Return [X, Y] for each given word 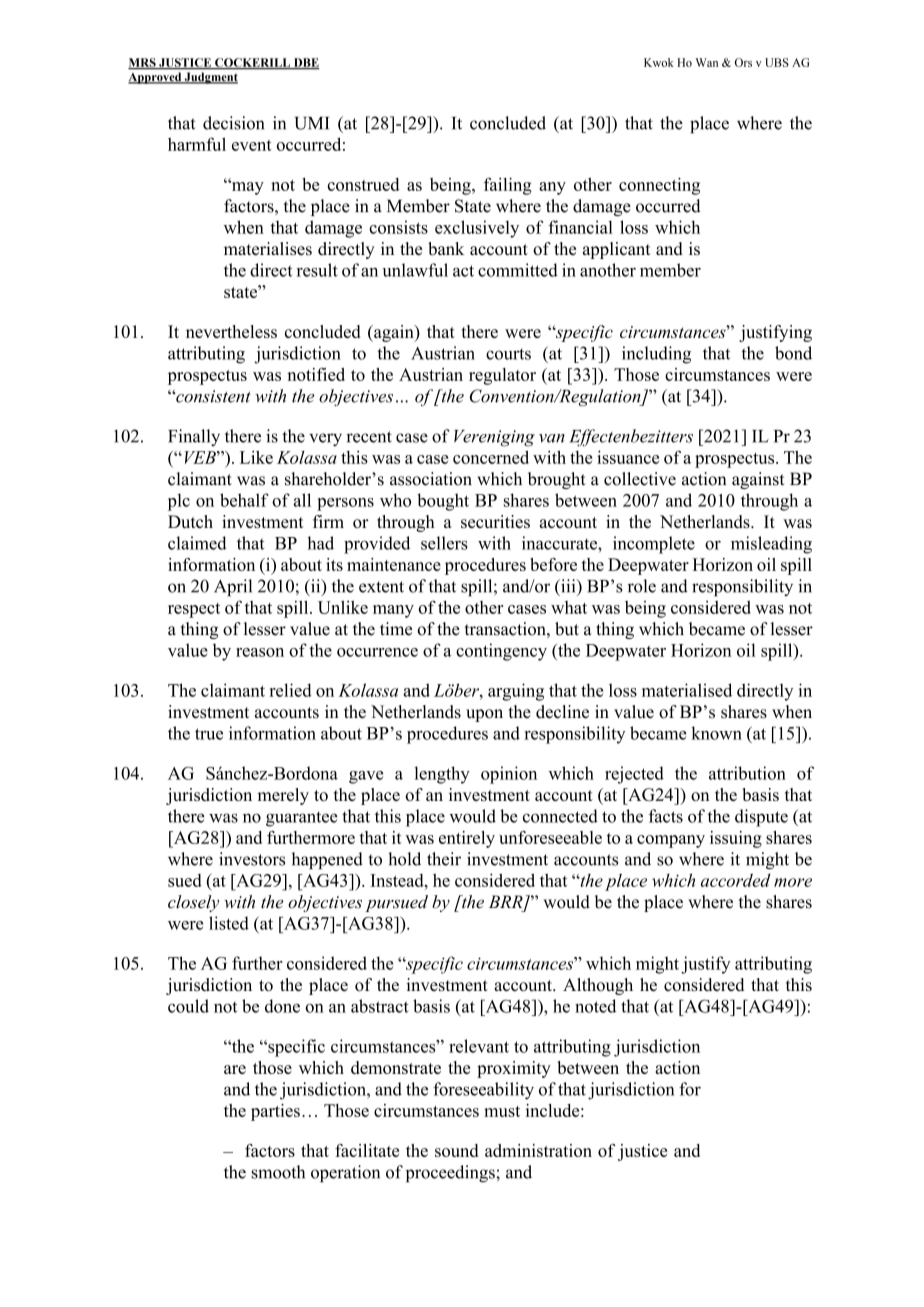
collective [640, 479]
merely [283, 796]
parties [275, 1112]
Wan [707, 62]
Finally [194, 437]
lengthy [442, 775]
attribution [747, 773]
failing [508, 186]
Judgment [210, 78]
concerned [491, 457]
